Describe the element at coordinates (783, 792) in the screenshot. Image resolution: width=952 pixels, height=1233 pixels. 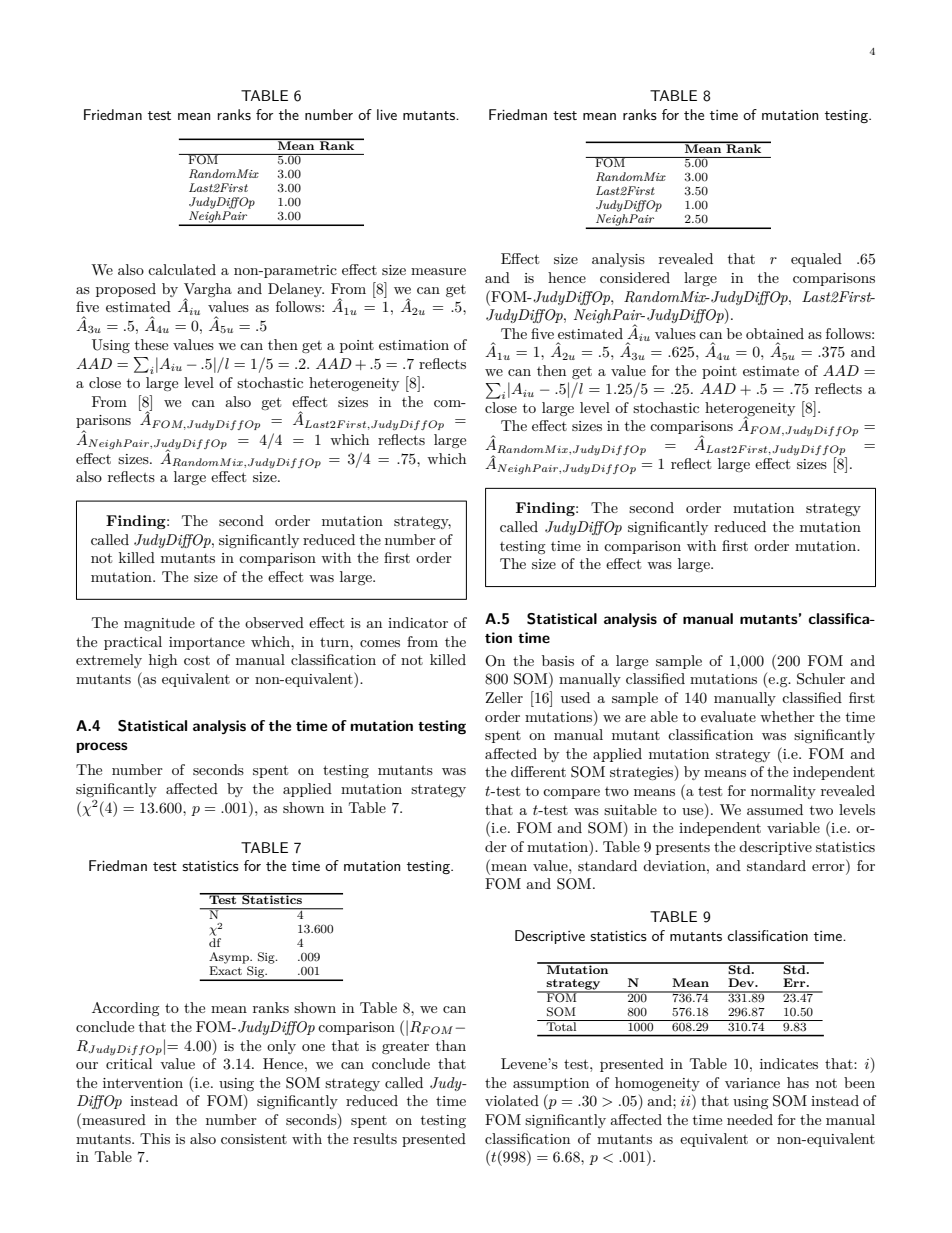
I see `normality` at that location.
